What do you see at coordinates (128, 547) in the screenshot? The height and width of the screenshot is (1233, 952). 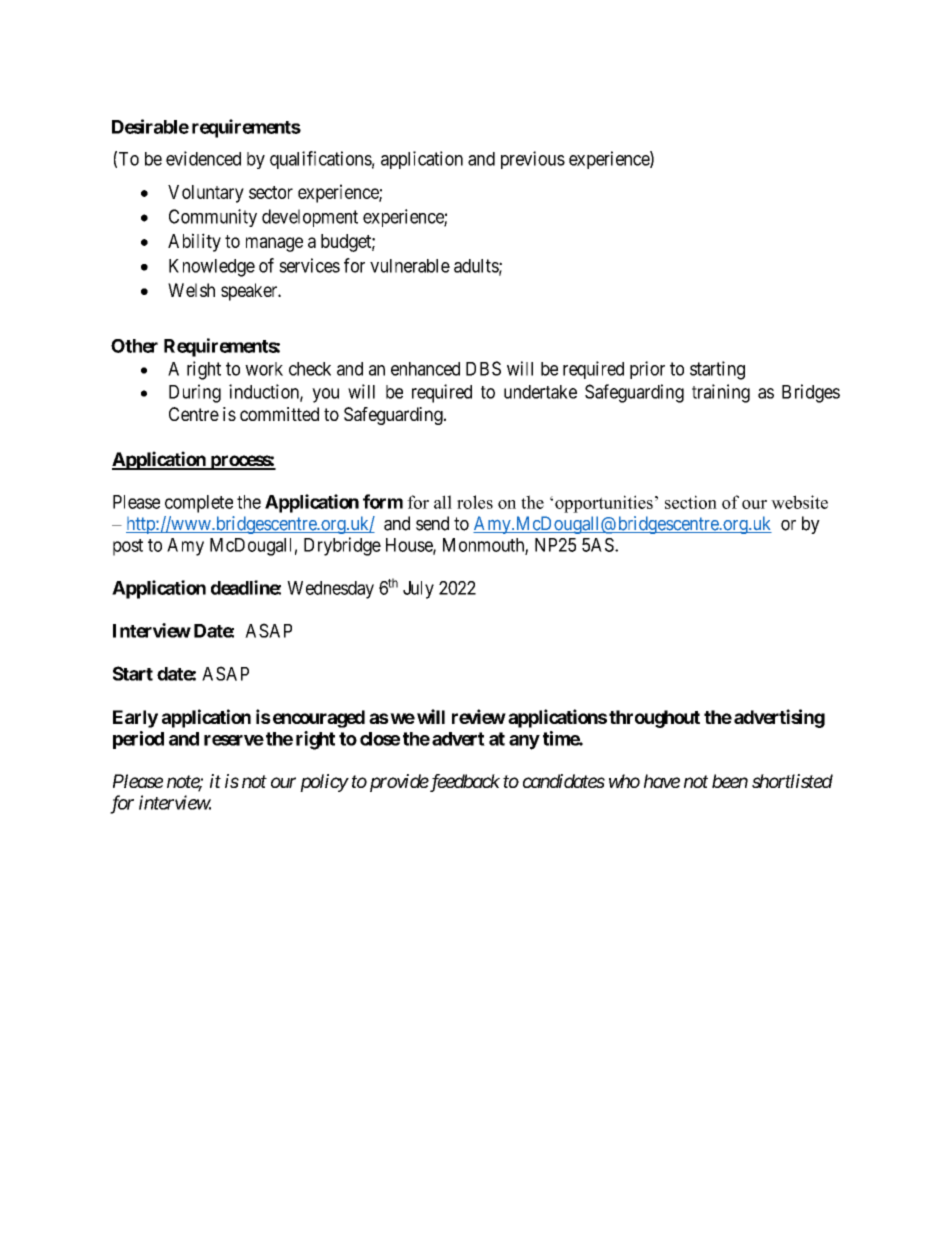 I see `post` at bounding box center [128, 547].
